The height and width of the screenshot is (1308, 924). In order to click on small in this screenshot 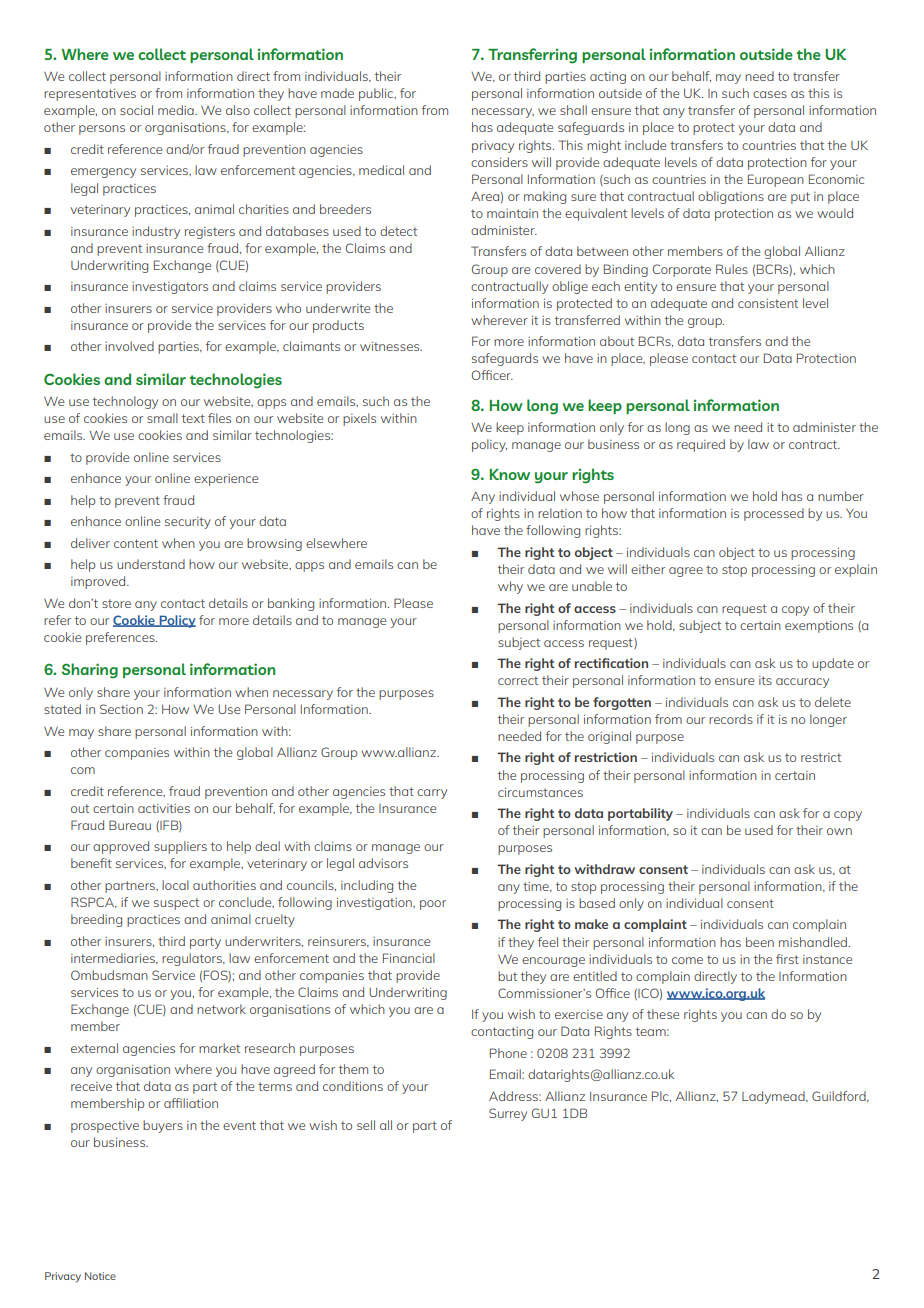, I will do `click(162, 418)`.
